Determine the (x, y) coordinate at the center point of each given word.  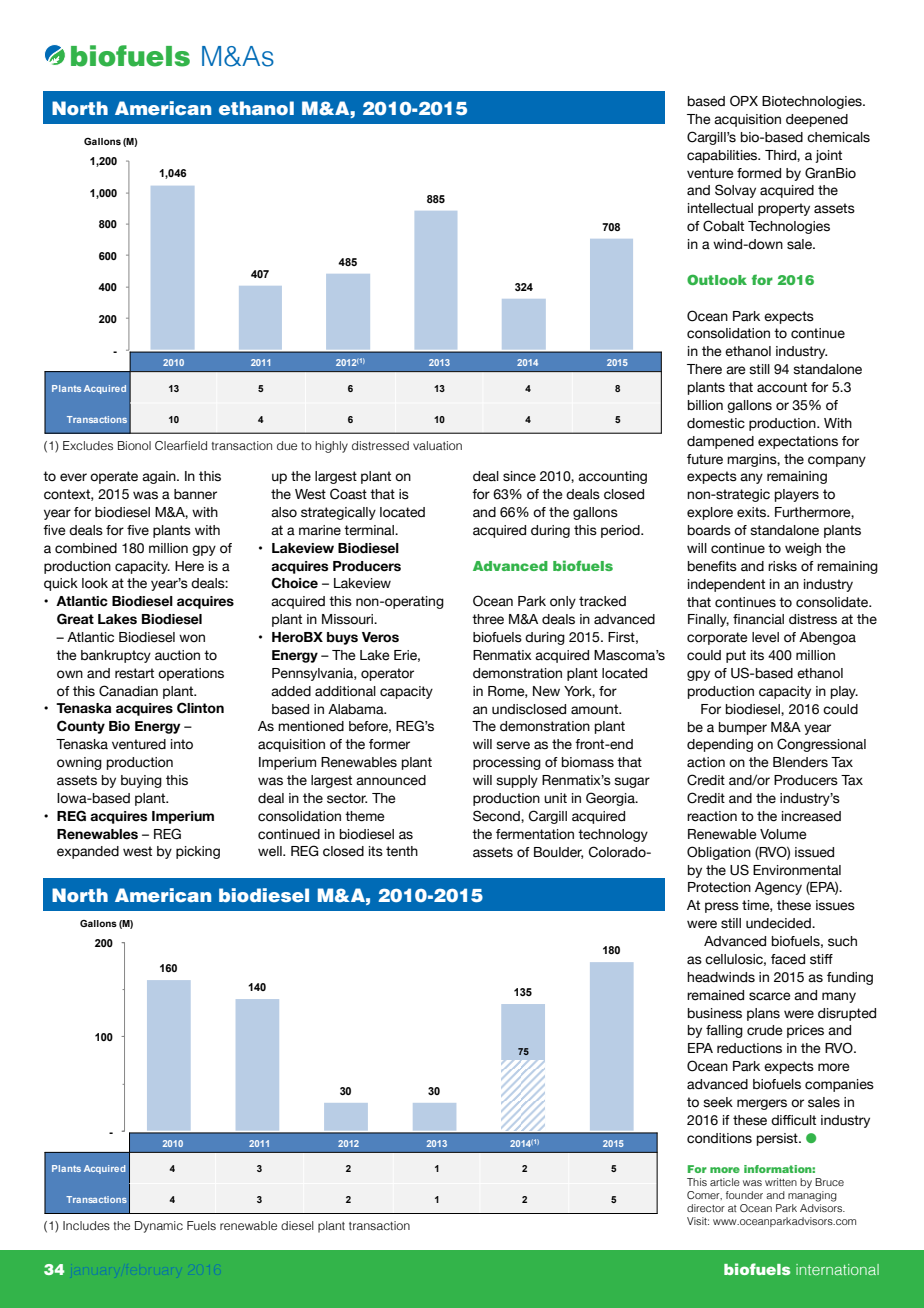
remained (715, 995)
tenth (402, 851)
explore (710, 513)
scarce (769, 996)
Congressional (821, 745)
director (706, 1208)
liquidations (478, 602)
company (837, 461)
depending (720, 745)
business (715, 1013)
